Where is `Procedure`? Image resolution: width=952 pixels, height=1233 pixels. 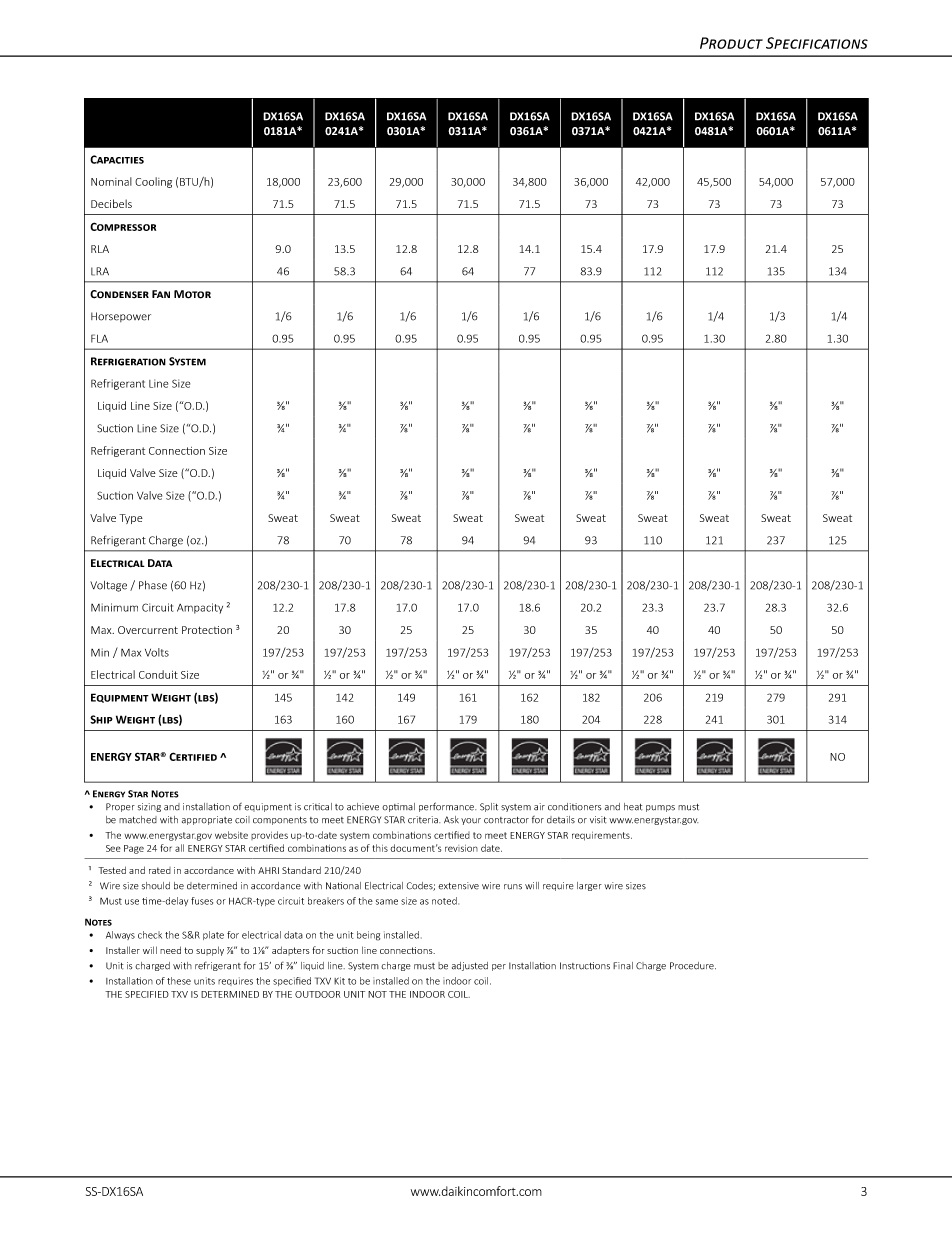 Procedure is located at coordinates (693, 966).
